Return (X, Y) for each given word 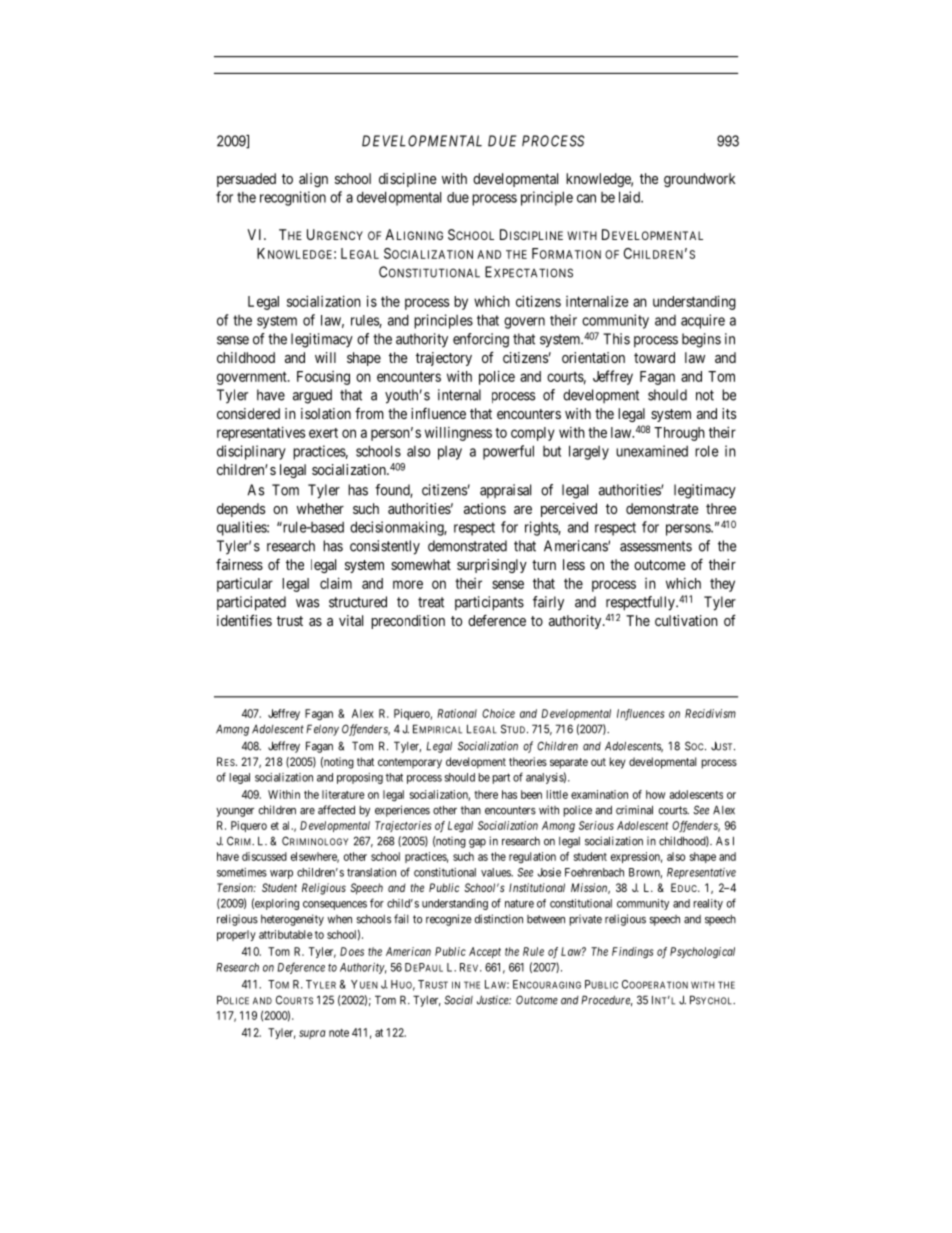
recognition (293, 198)
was (307, 603)
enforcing (481, 340)
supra (312, 1034)
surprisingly (492, 566)
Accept (485, 952)
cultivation (686, 620)
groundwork (699, 180)
